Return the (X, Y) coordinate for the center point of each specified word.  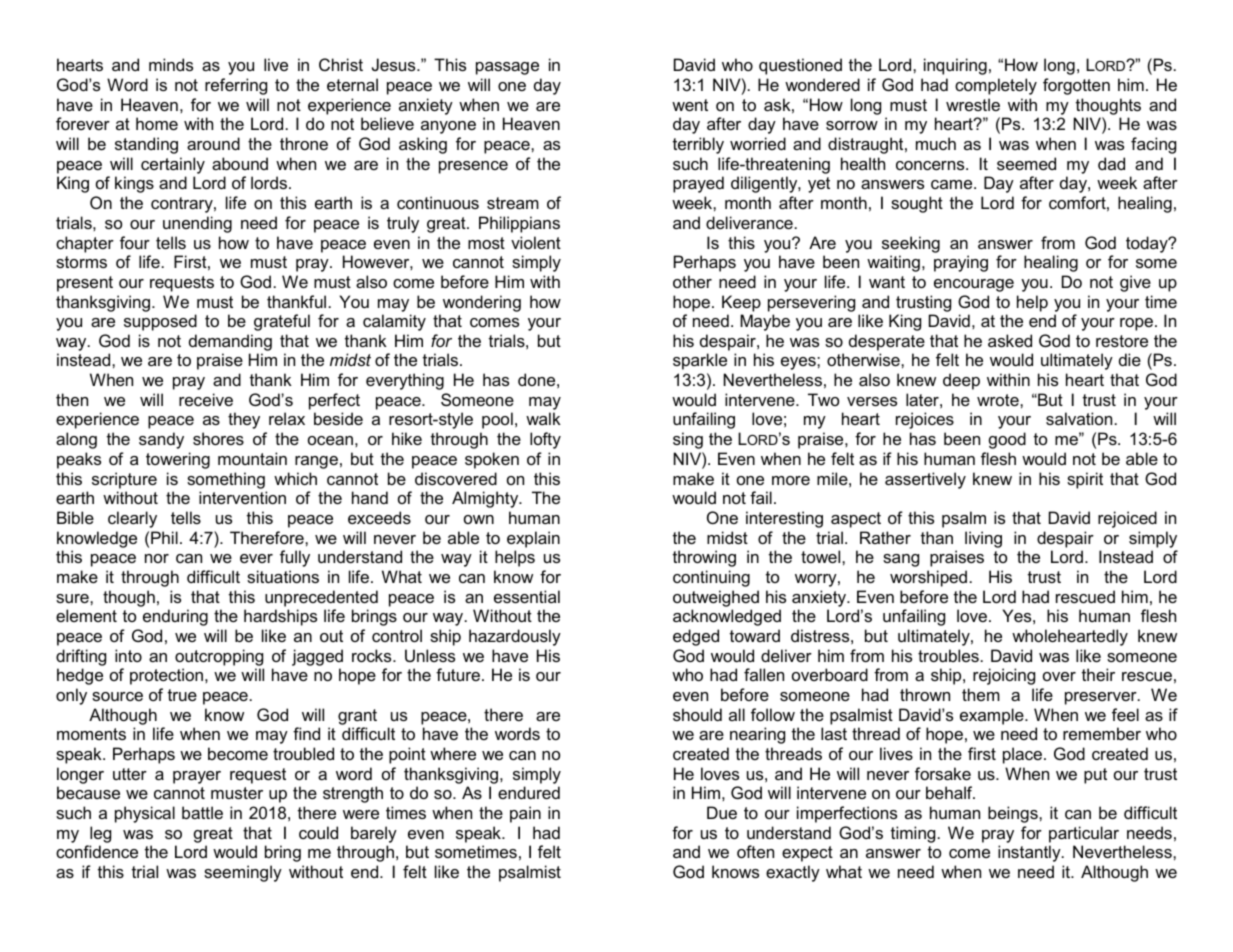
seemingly (243, 873)
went (690, 105)
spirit (1085, 480)
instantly (1030, 853)
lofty (545, 440)
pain (525, 814)
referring (236, 86)
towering (178, 460)
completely (996, 86)
